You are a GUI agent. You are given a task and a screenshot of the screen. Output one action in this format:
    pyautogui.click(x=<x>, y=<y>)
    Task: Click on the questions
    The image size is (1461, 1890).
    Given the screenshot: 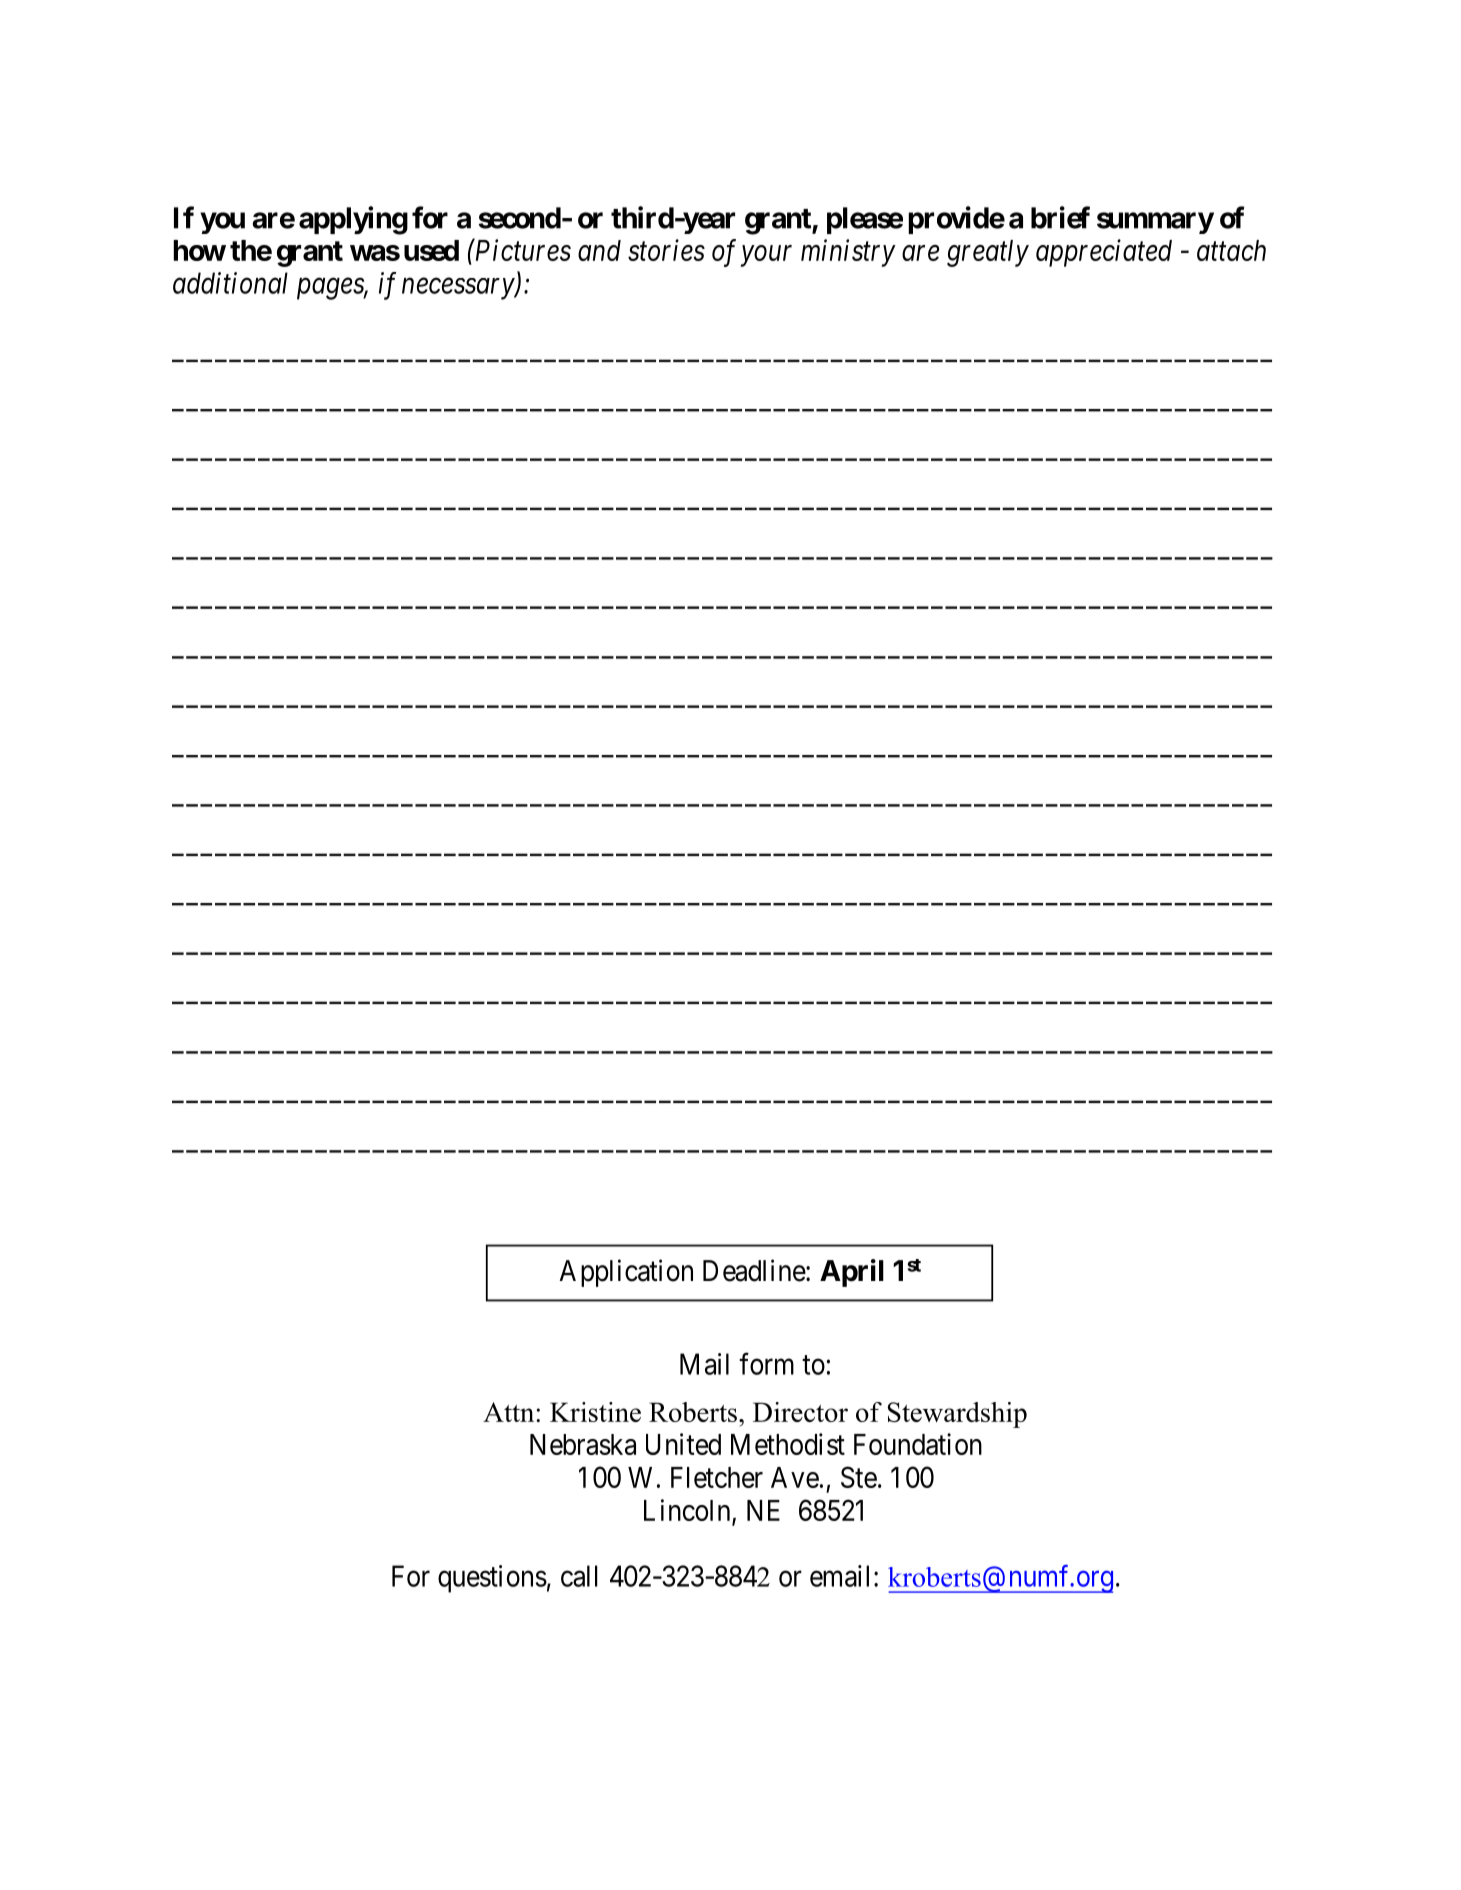 What is the action you would take?
    pyautogui.click(x=492, y=1579)
